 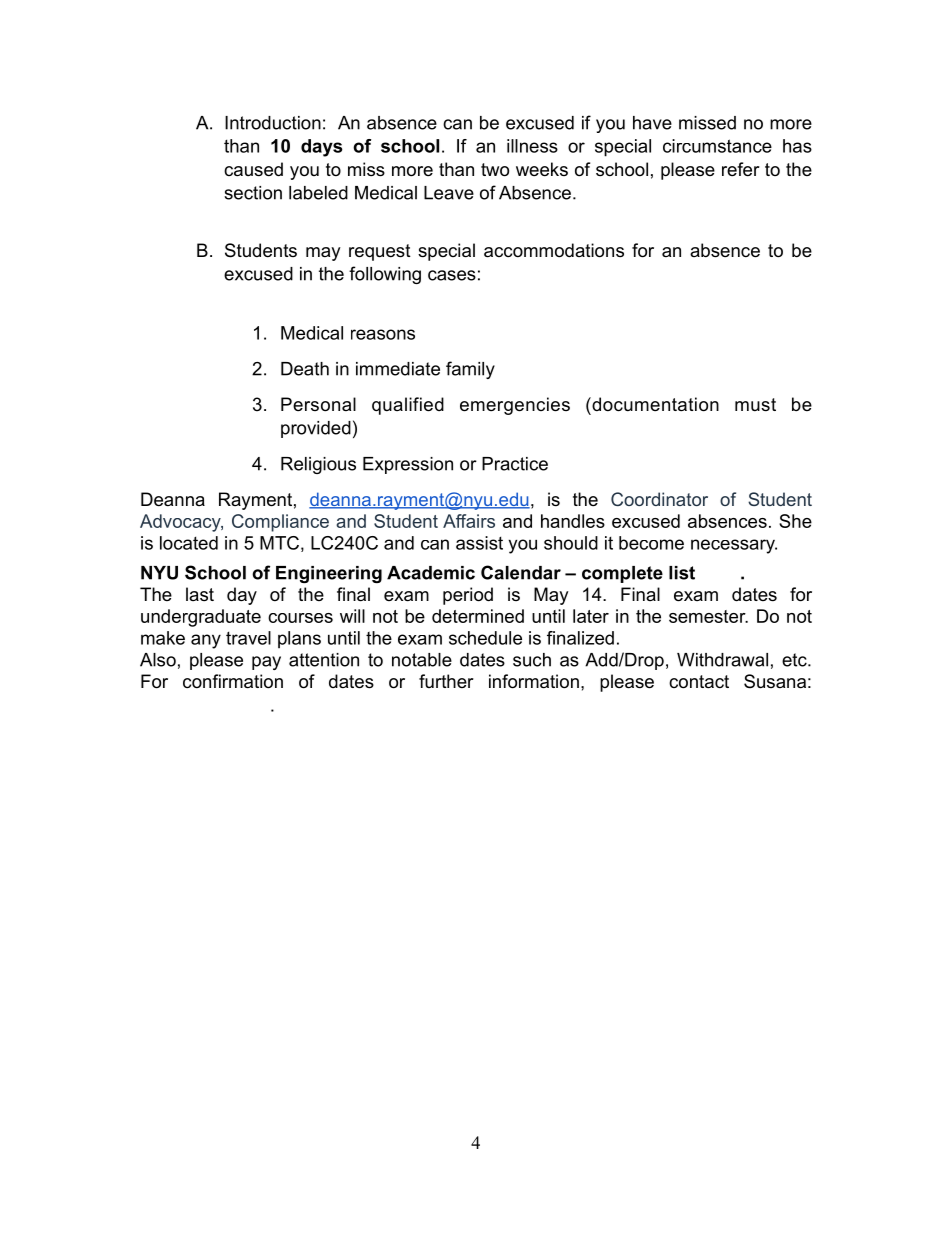 I want to click on cases, so click(x=452, y=275).
